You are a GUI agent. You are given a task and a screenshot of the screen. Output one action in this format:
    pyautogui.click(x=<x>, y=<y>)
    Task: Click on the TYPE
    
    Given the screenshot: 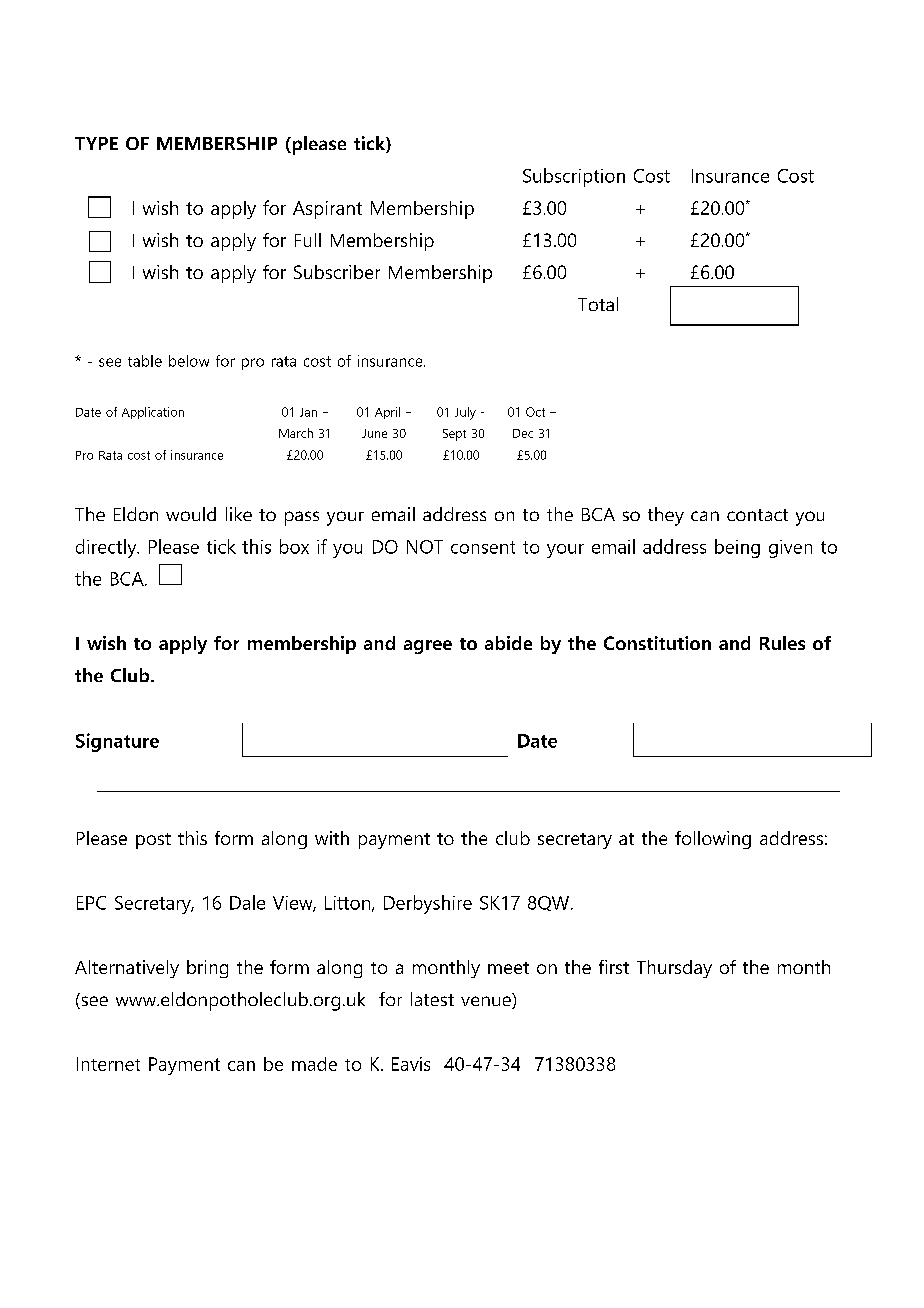 What is the action you would take?
    pyautogui.click(x=96, y=143)
